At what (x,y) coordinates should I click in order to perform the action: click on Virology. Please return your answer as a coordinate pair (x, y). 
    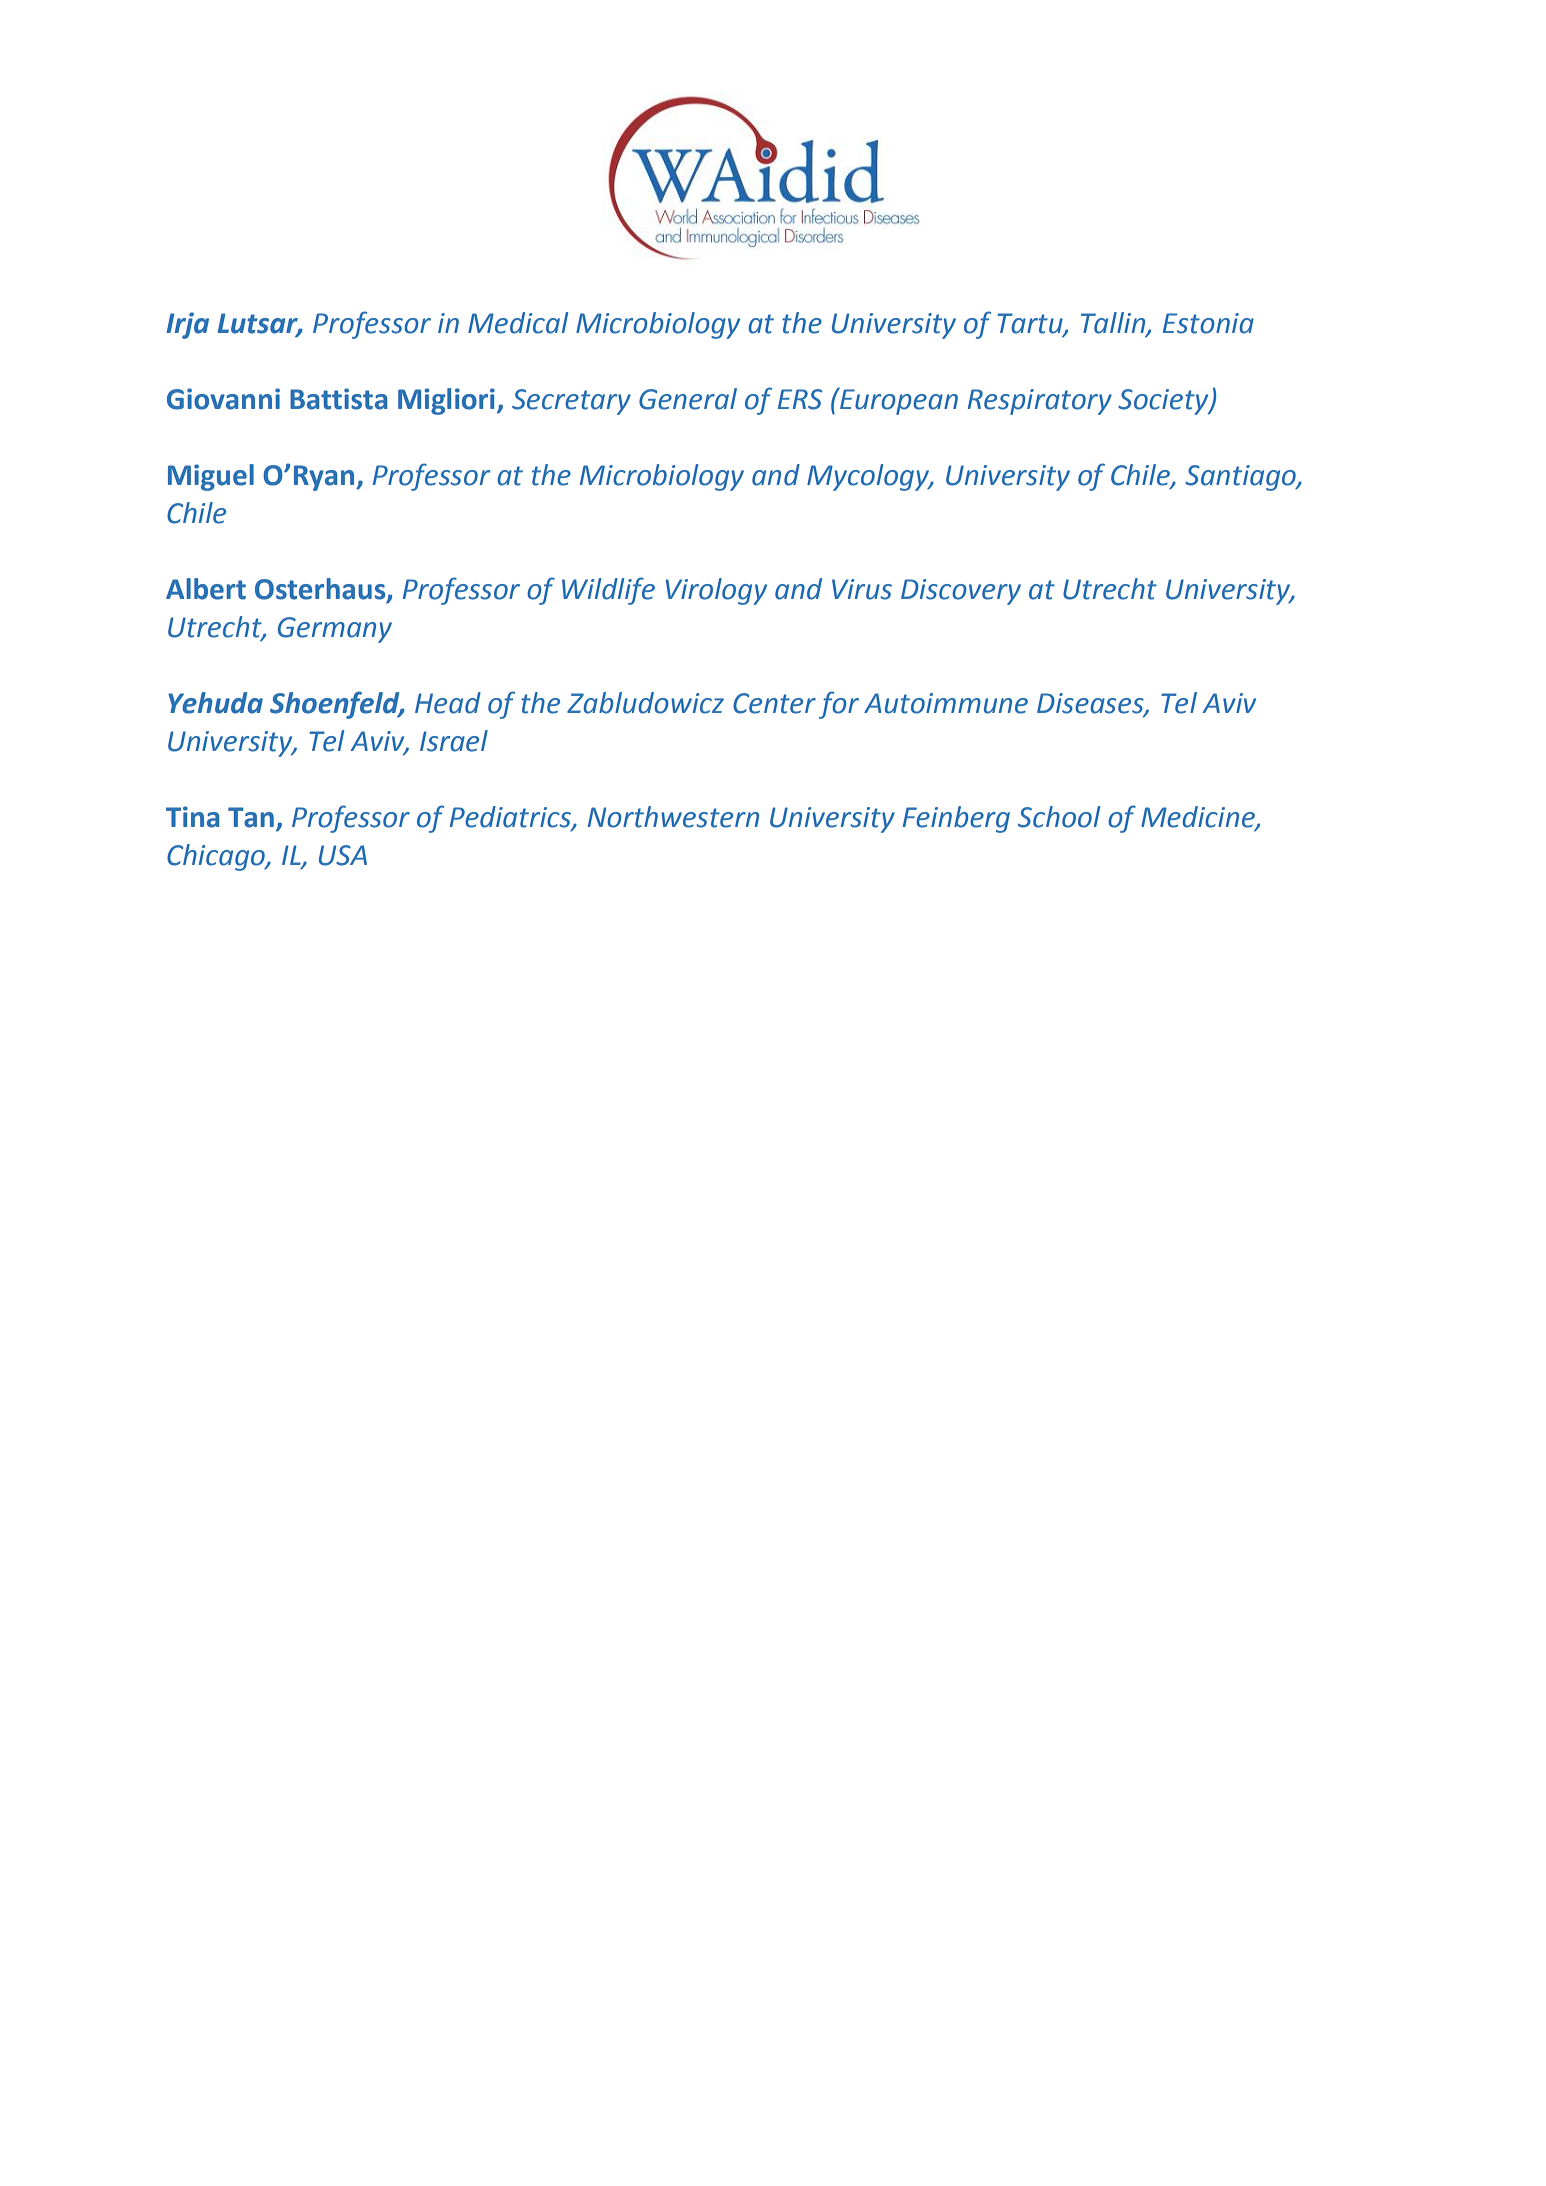
    Looking at the image, I should click on (716, 591).
